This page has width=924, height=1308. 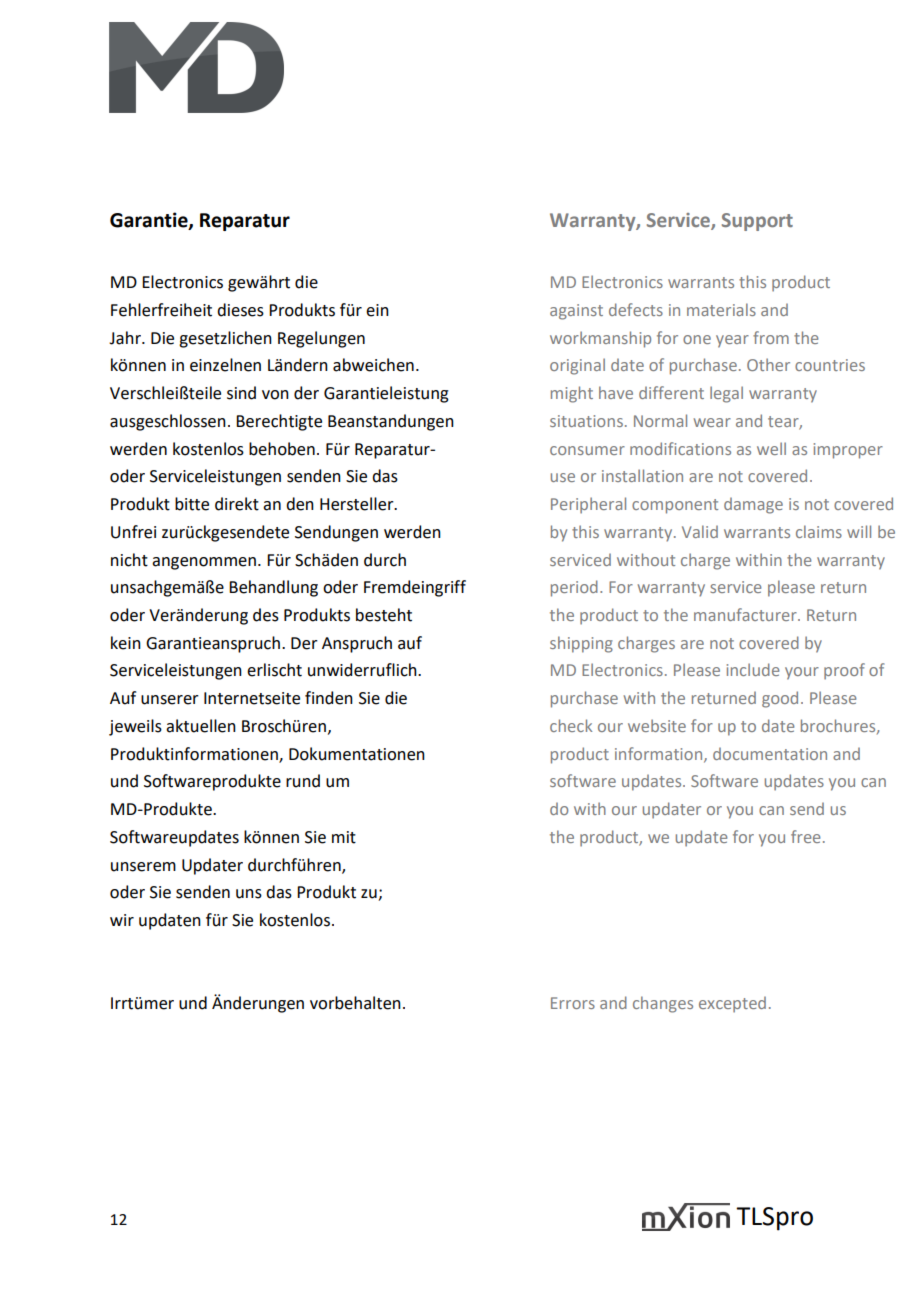 I want to click on Support, so click(x=757, y=222).
